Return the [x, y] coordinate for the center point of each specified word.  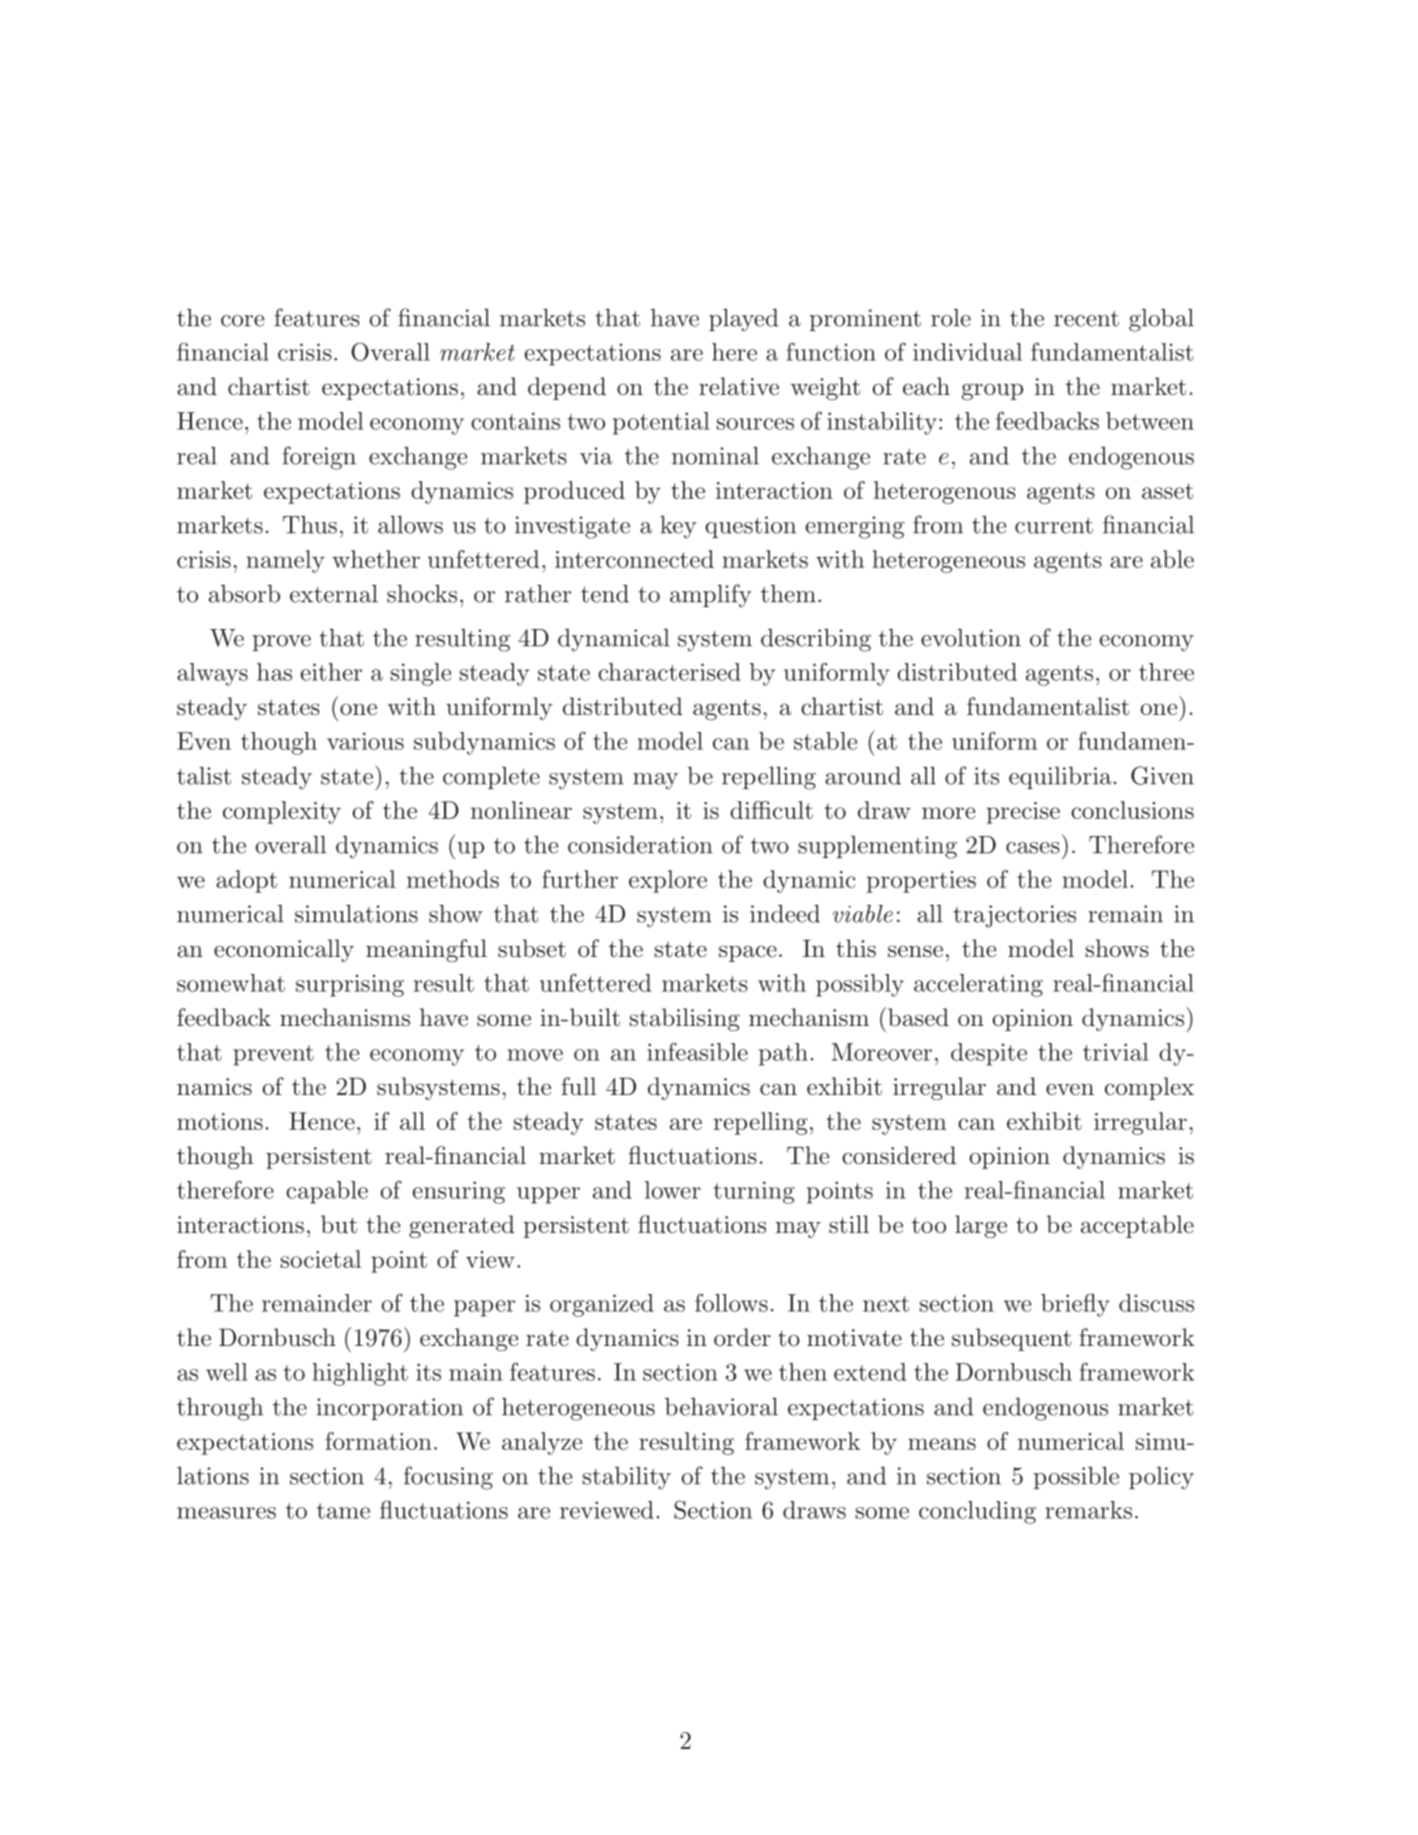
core [242, 321]
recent [1086, 319]
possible [1076, 1477]
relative [739, 386]
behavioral [721, 1406]
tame [343, 1511]
